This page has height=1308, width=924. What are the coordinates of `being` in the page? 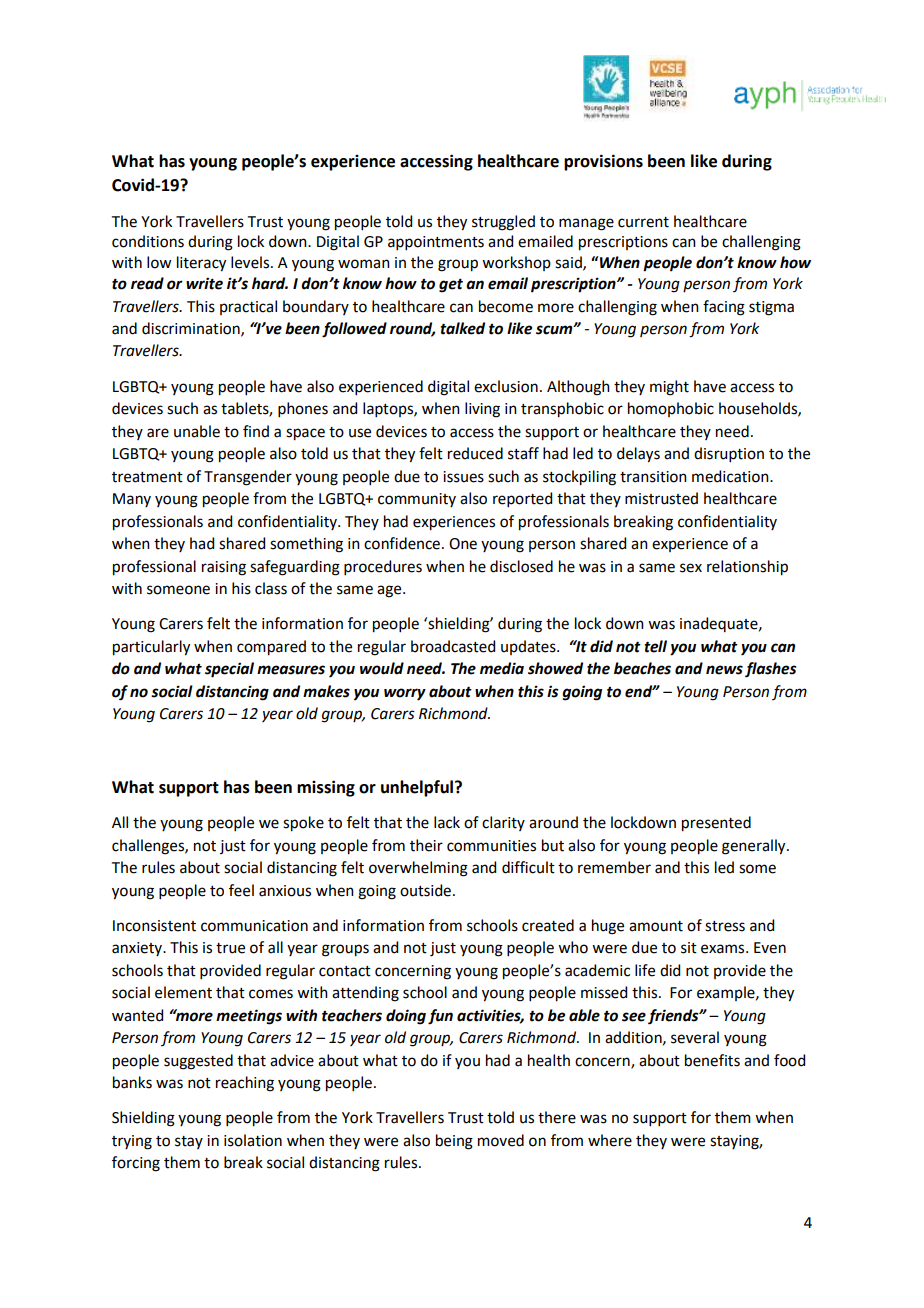 It's located at (454, 1142).
